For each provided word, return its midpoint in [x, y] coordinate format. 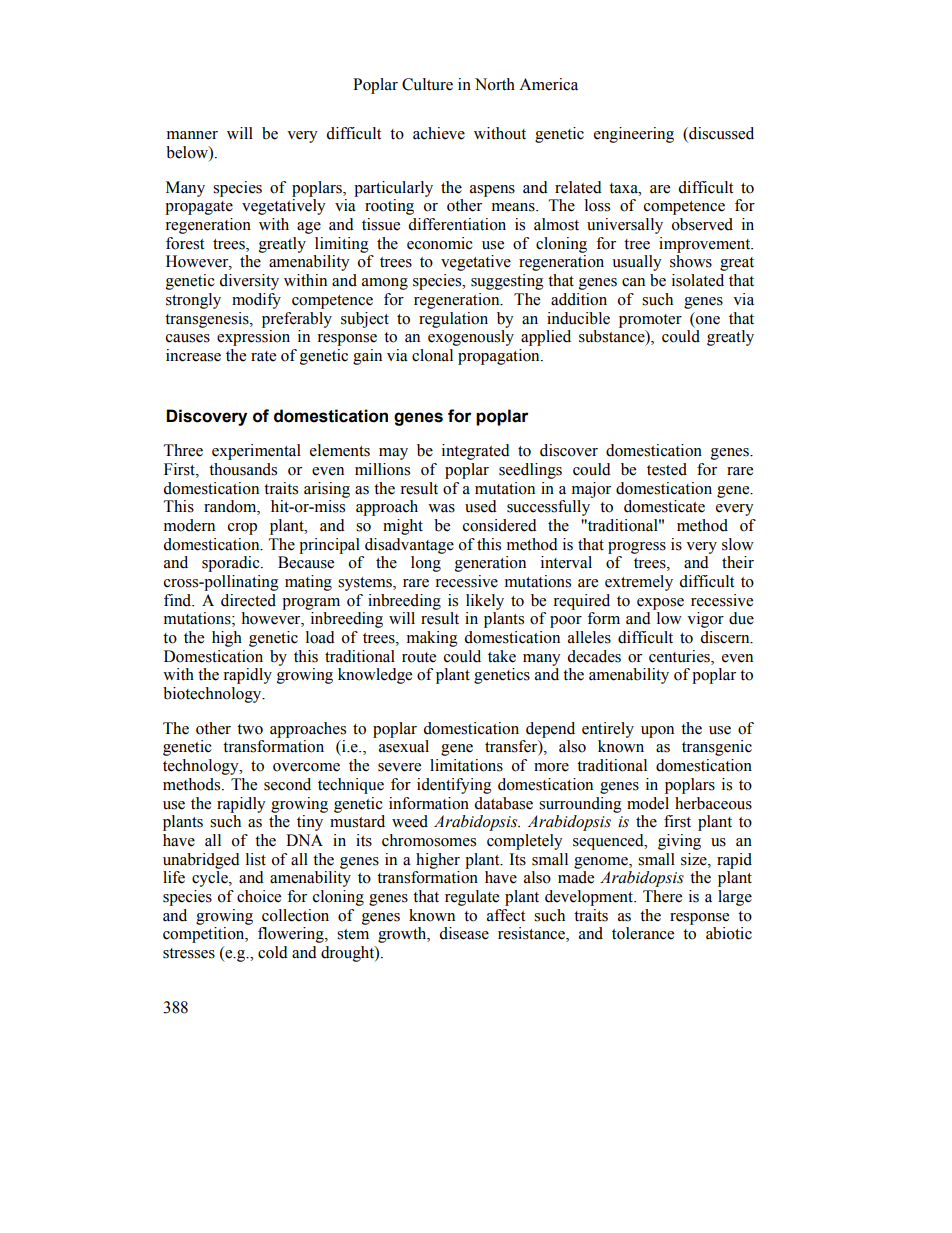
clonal [432, 355]
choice [259, 896]
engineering [634, 135]
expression [253, 338]
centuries [680, 656]
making [432, 639]
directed [248, 600]
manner [192, 135]
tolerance [643, 933]
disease [464, 933]
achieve [439, 133]
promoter [650, 321]
